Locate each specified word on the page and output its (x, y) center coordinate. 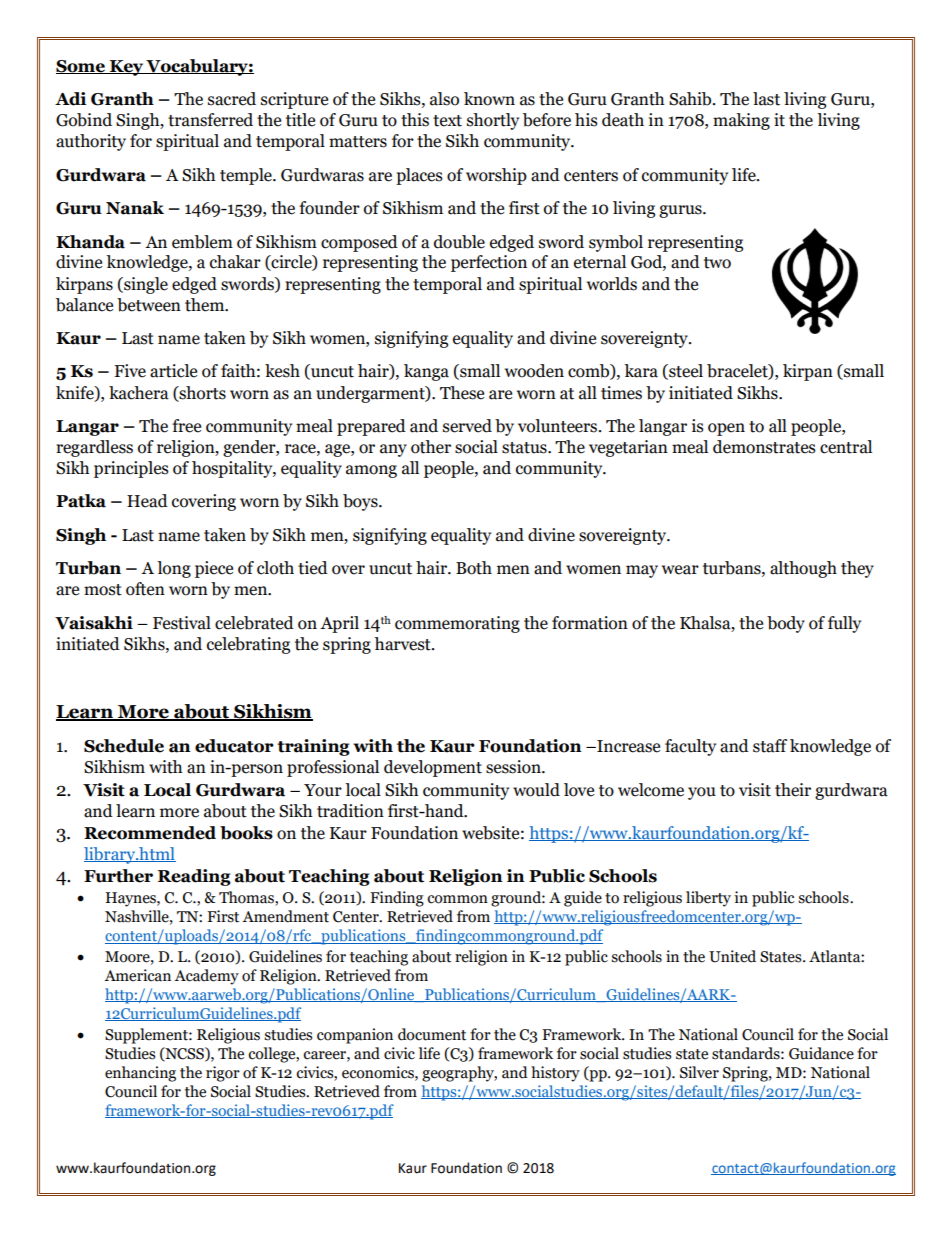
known (489, 99)
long (174, 569)
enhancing (140, 1074)
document (432, 1034)
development (433, 768)
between (149, 305)
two (717, 263)
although (803, 569)
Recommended (150, 833)
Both (474, 568)
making (741, 121)
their (793, 790)
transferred (210, 120)
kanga (426, 372)
